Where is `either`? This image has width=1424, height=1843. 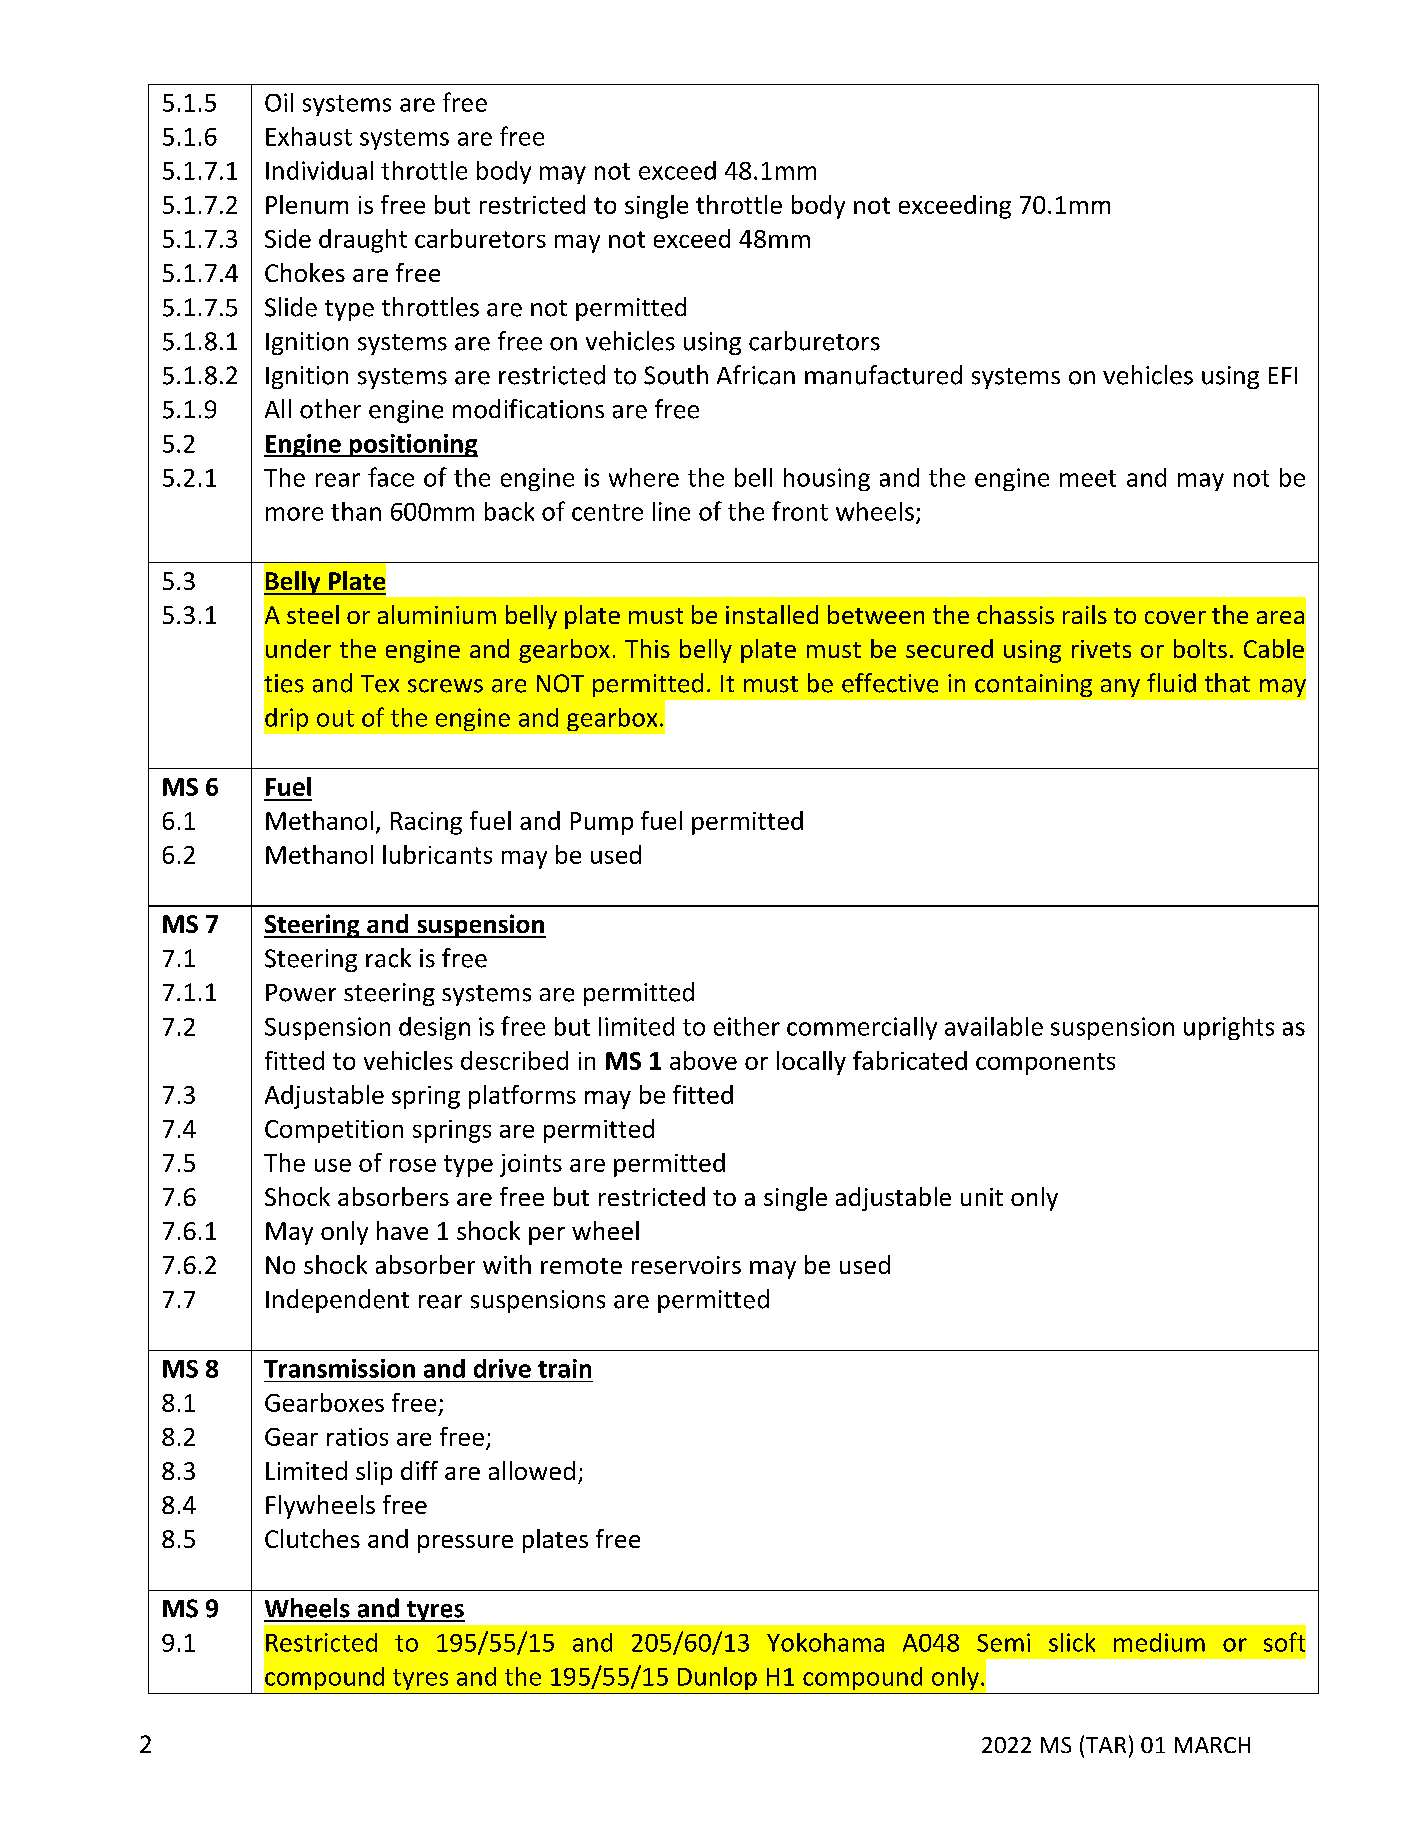 either is located at coordinates (747, 1026).
